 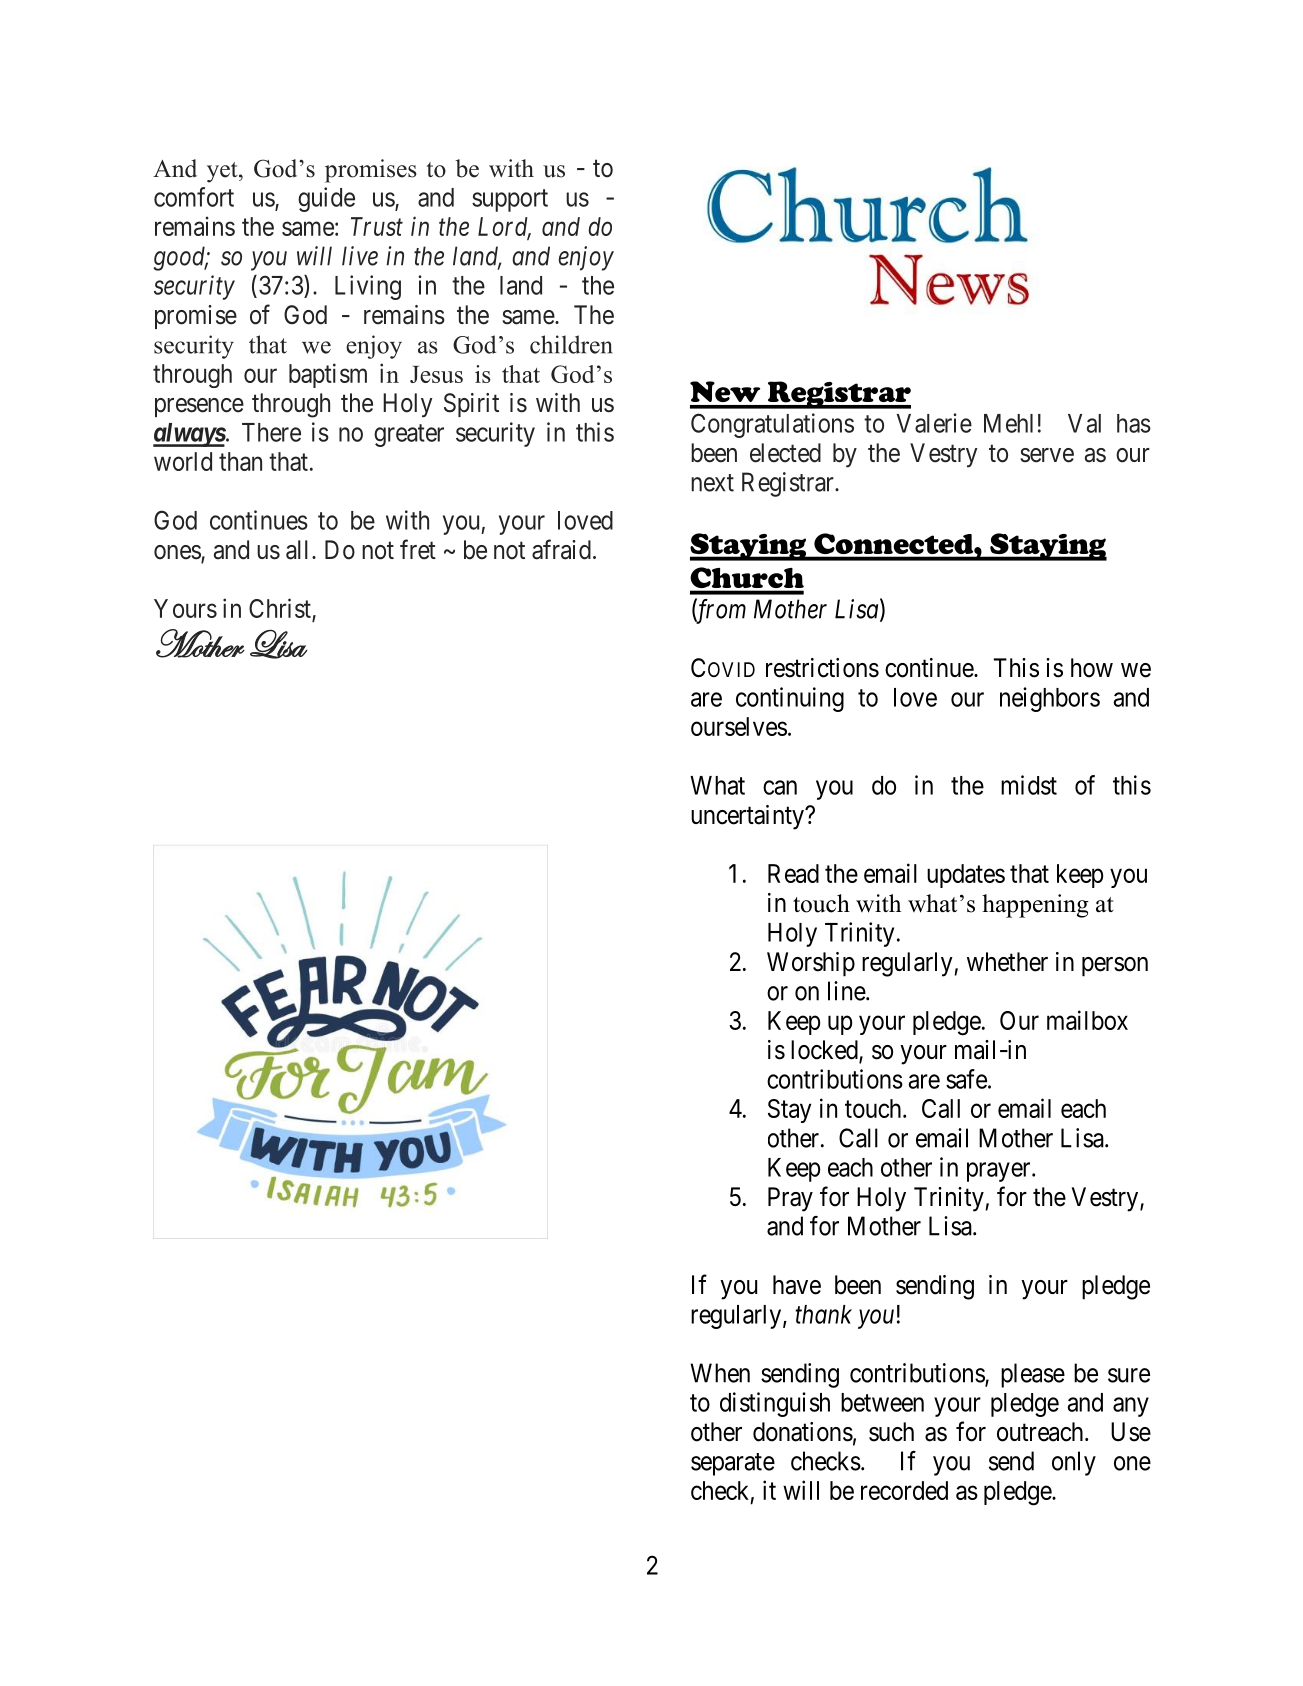 What do you see at coordinates (326, 199) in the screenshot?
I see `guide` at bounding box center [326, 199].
